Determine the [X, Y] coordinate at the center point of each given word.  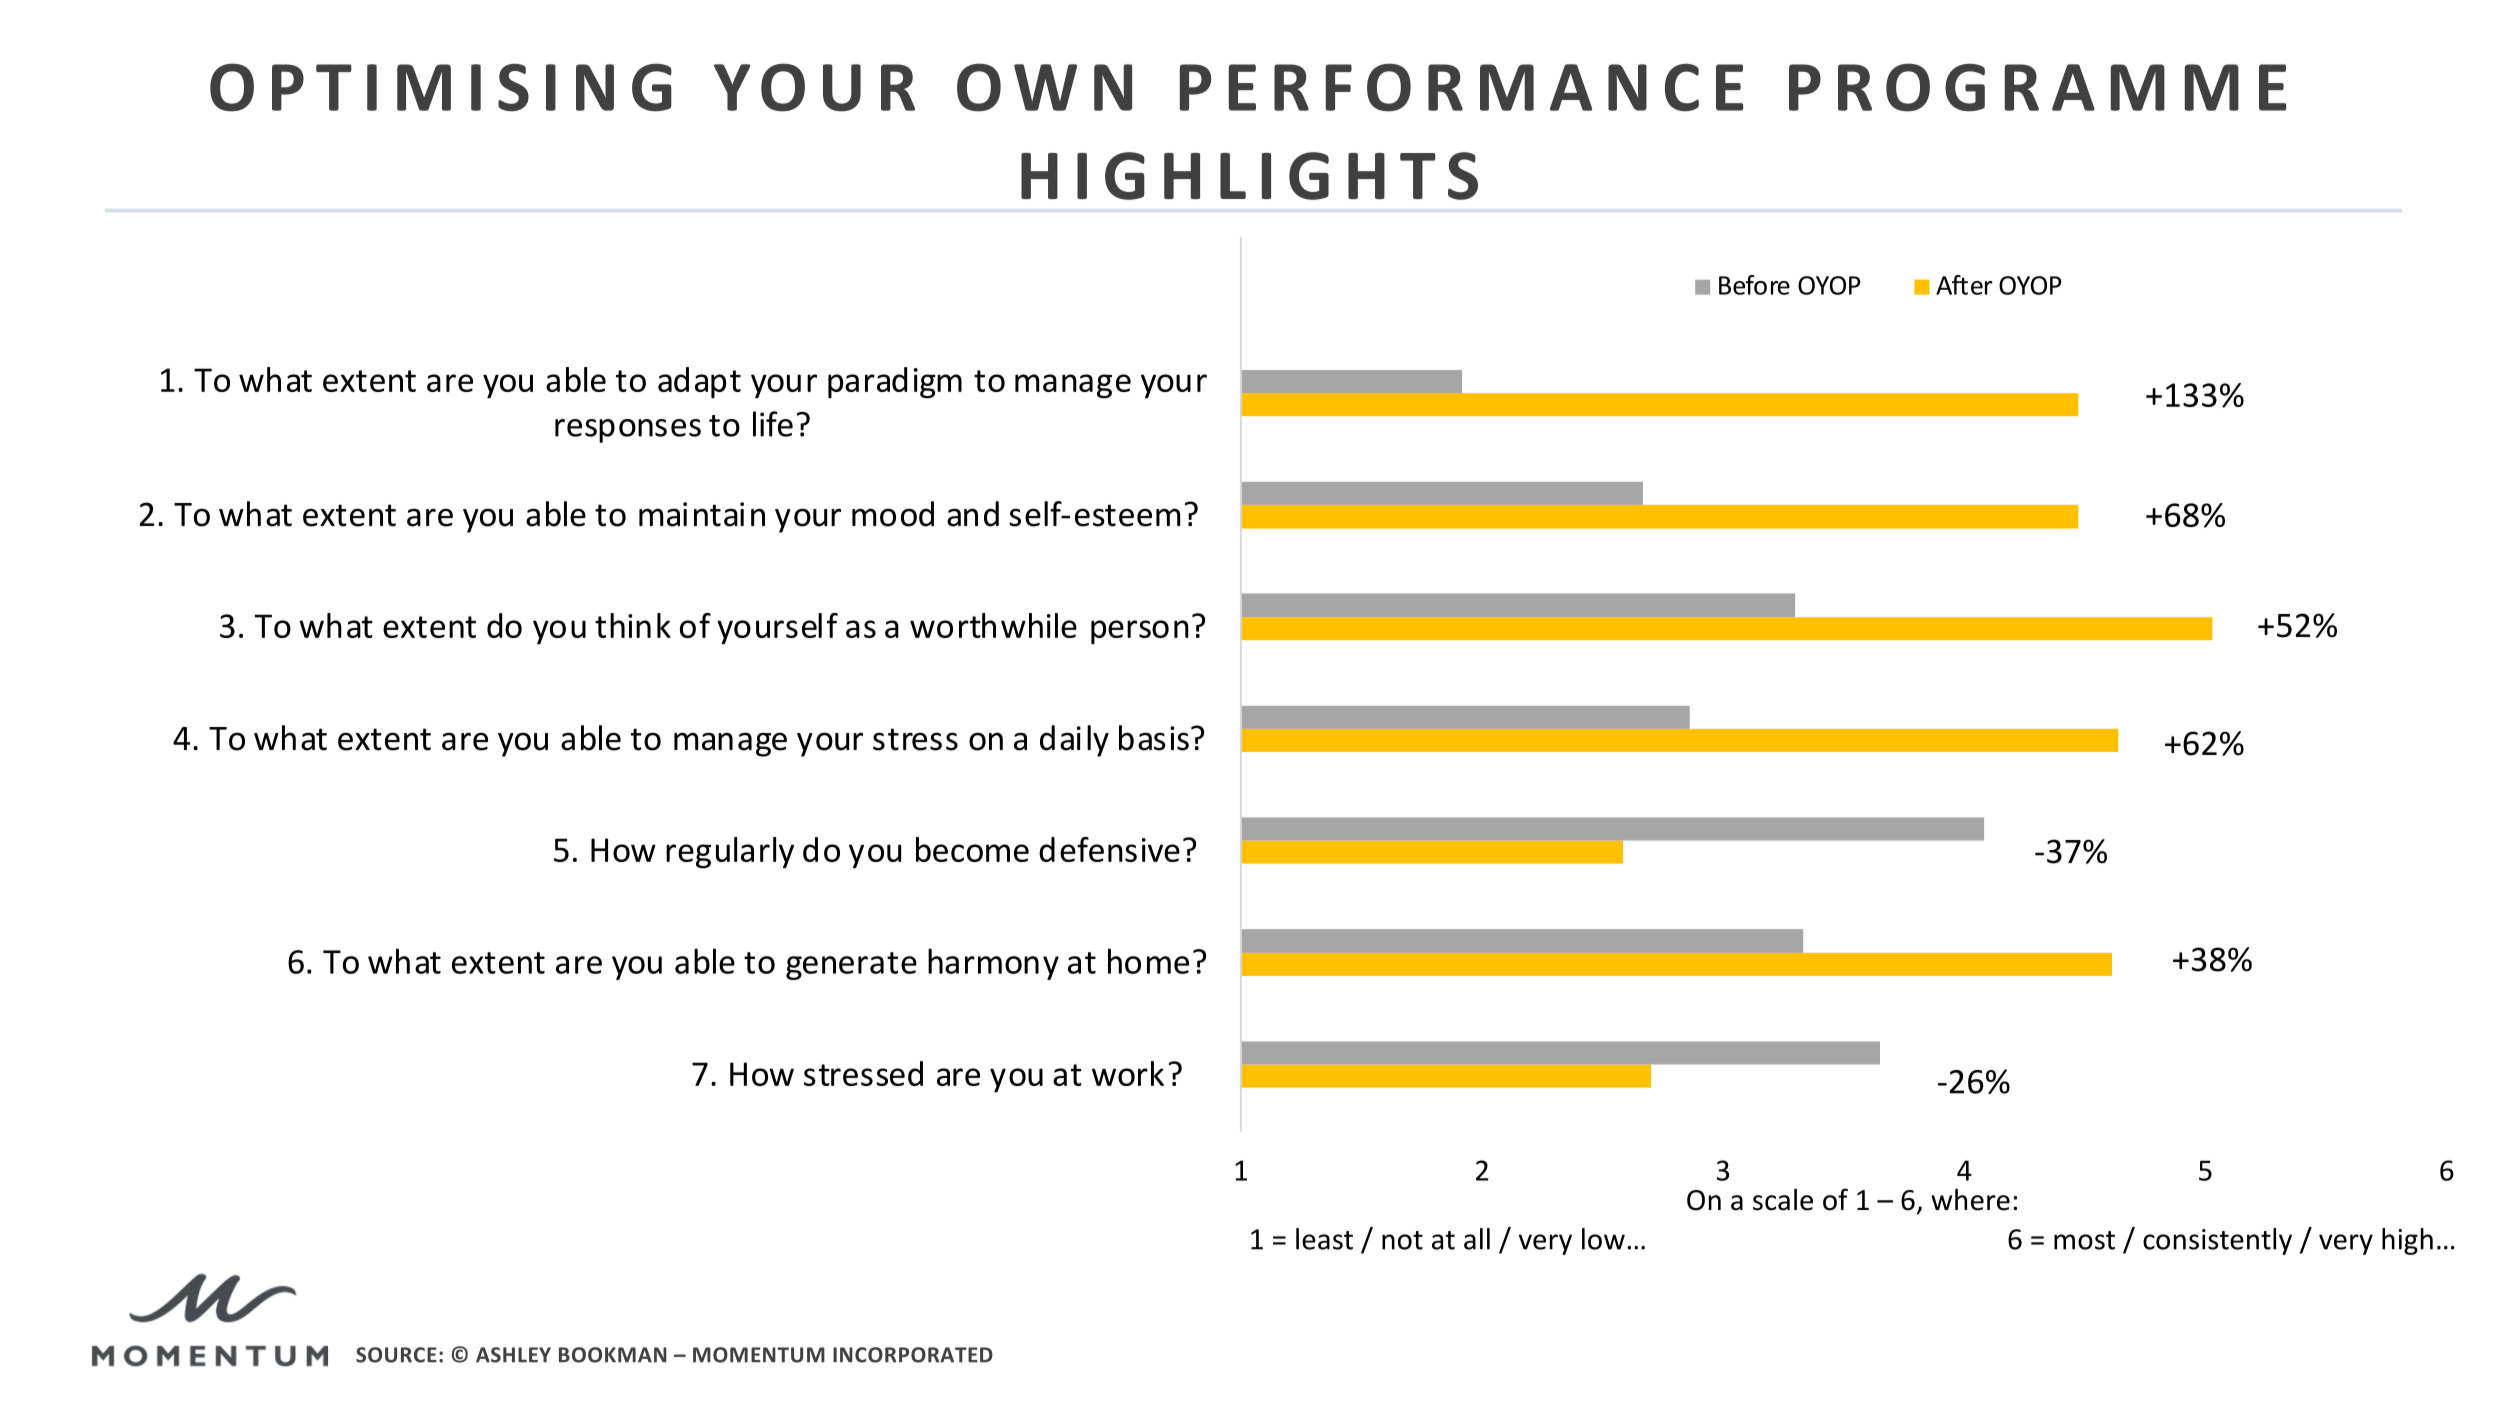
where [1970, 1199]
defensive [1109, 849]
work [1128, 1073]
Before [1754, 285]
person [1140, 632]
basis [1154, 738]
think [633, 625]
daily [1074, 741]
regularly [730, 853]
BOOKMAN [613, 1355]
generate [851, 966]
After [1964, 285]
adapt [699, 383]
